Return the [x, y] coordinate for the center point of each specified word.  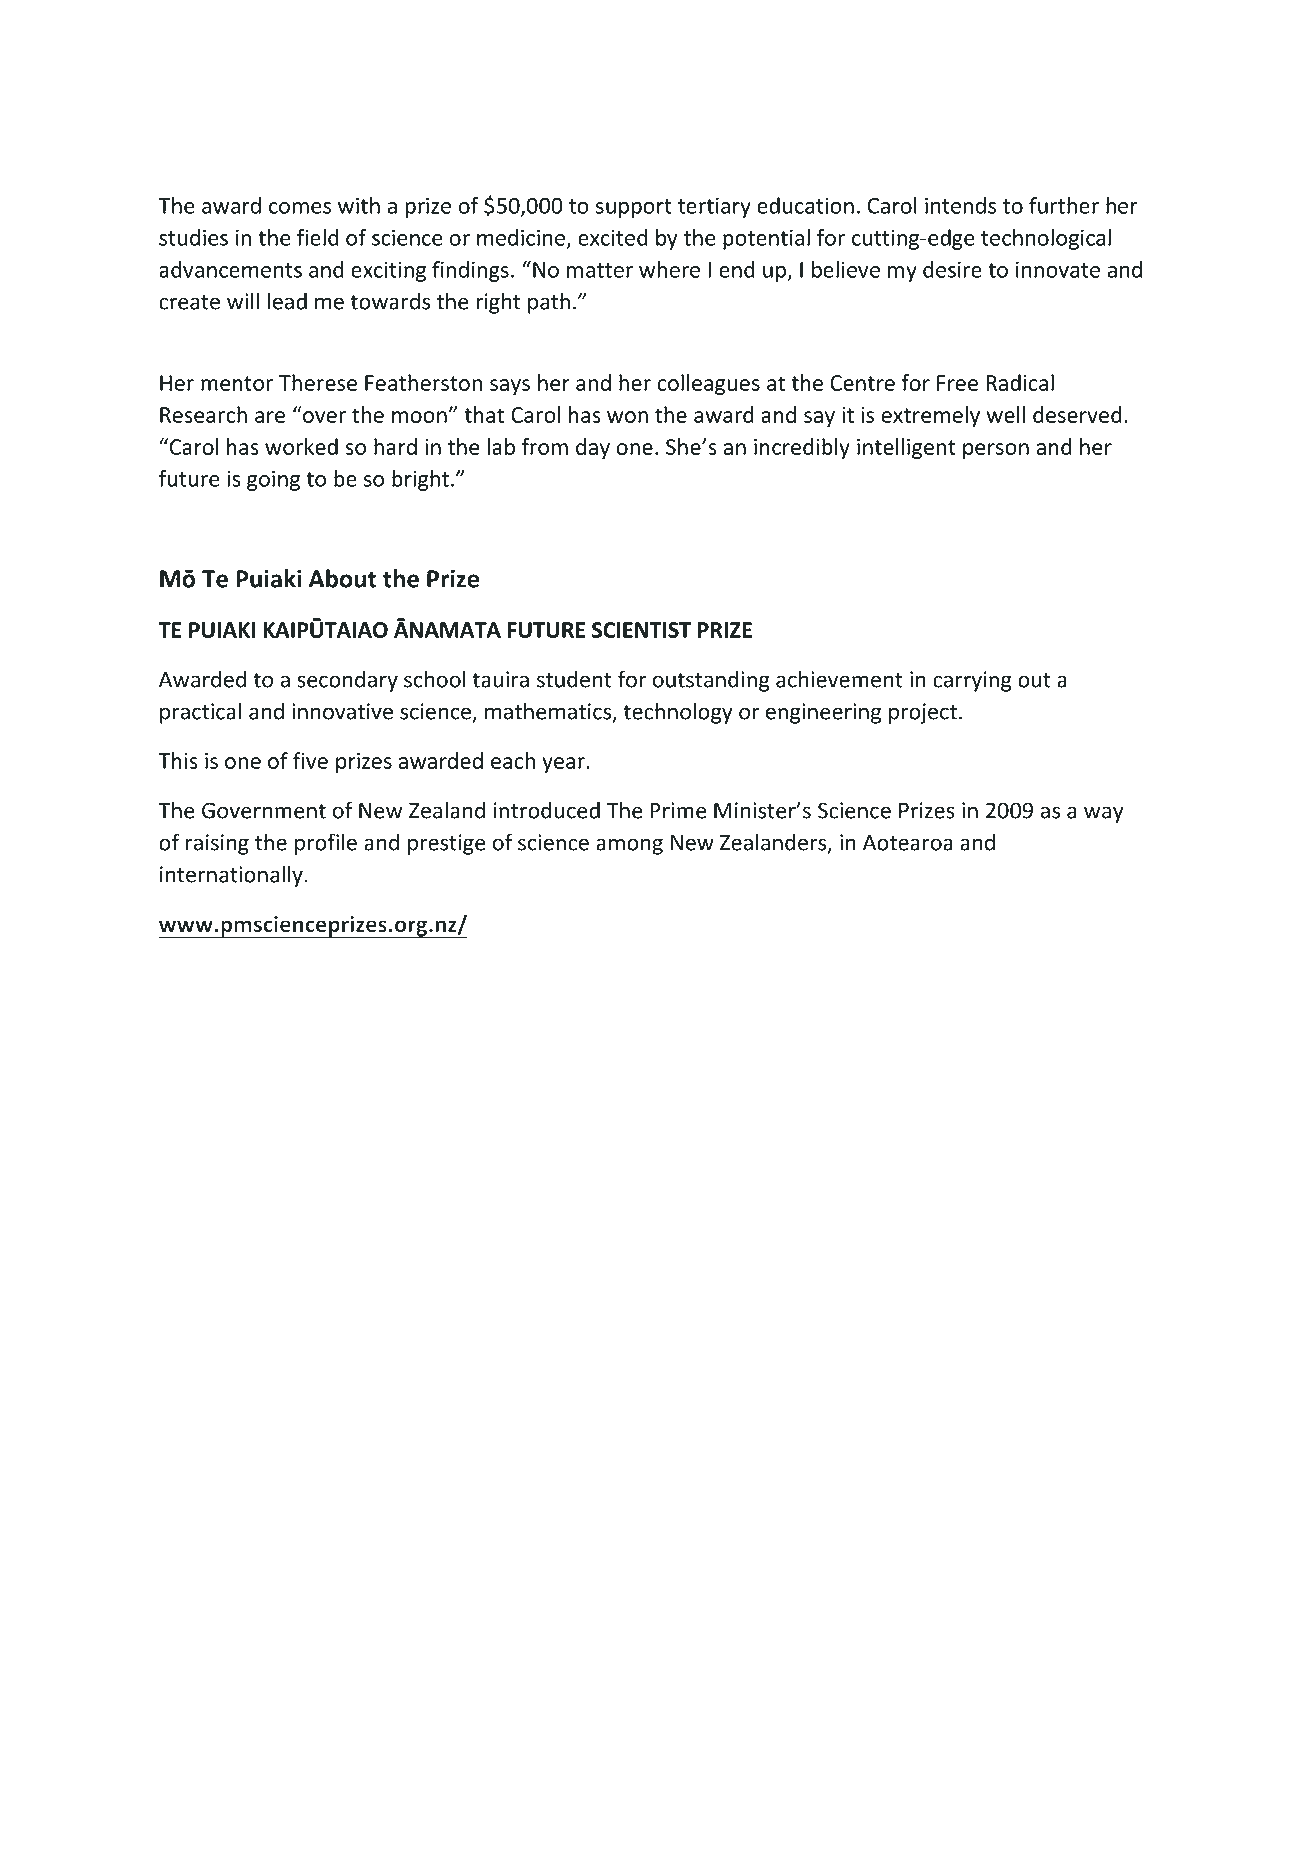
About [342, 578]
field [318, 237]
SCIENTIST [641, 630]
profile [326, 844]
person [996, 451]
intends [960, 205]
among [629, 846]
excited [613, 237]
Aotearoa [908, 842]
